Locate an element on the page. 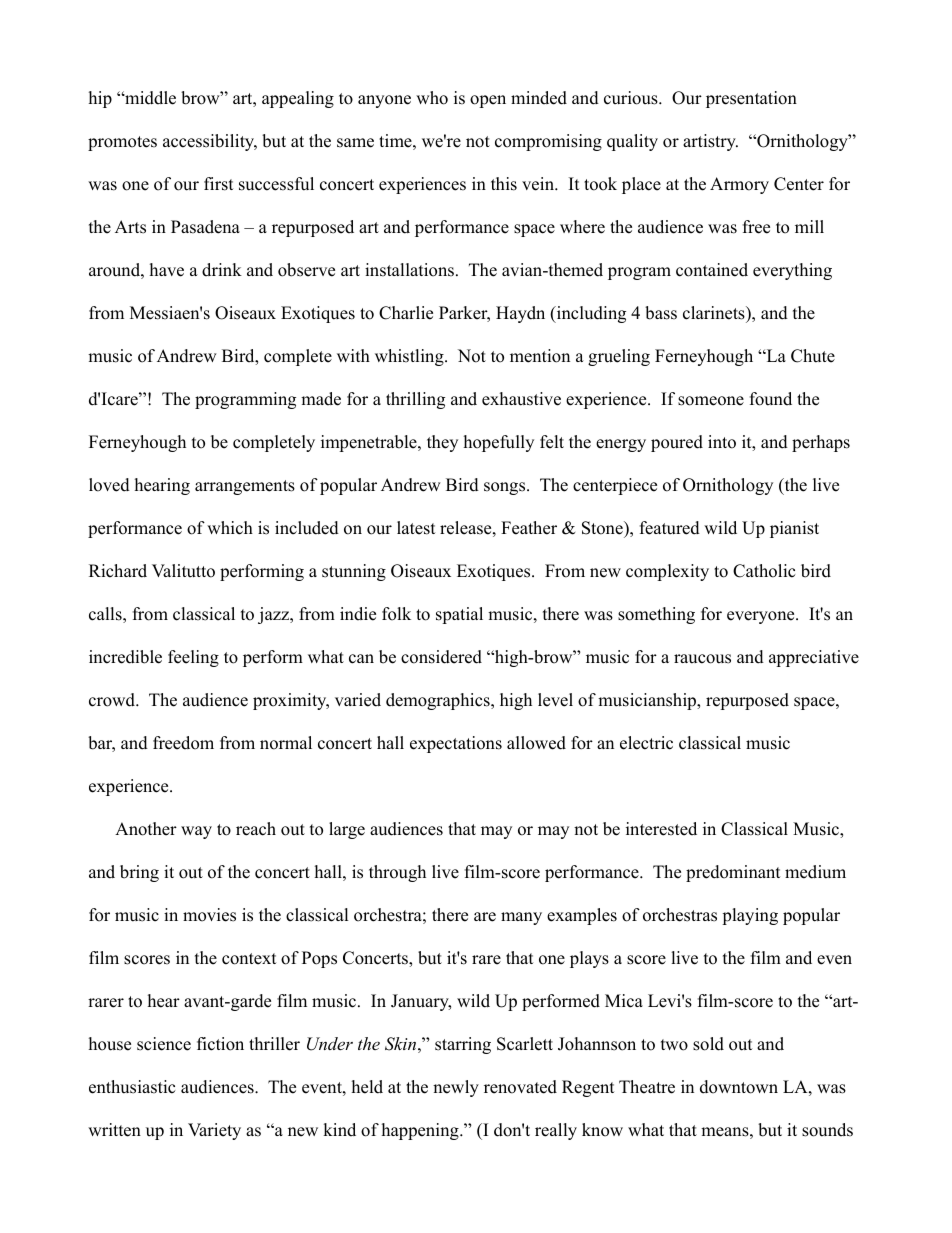  Variety is located at coordinates (214, 1131).
